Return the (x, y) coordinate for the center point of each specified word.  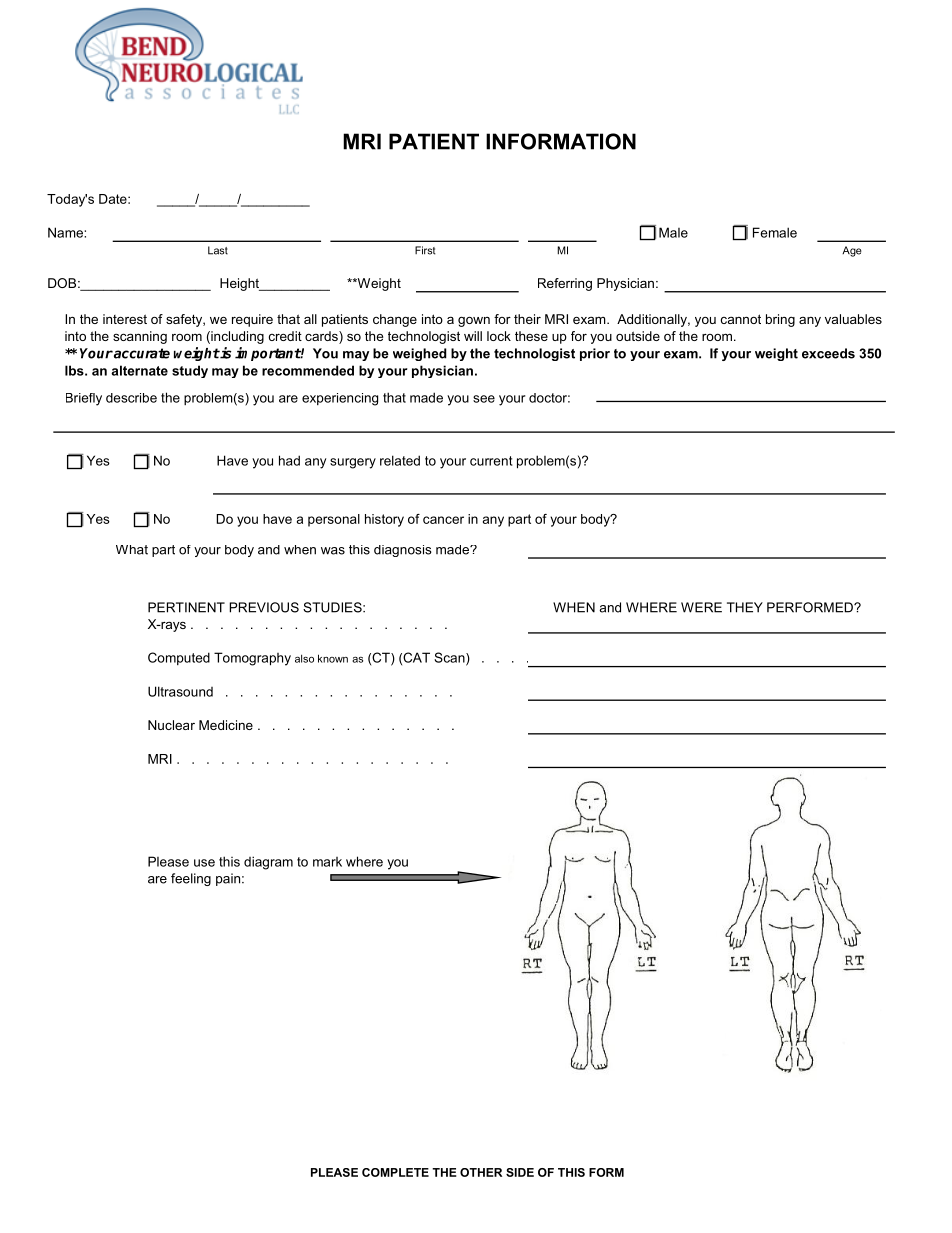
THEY (745, 607)
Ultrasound (180, 691)
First (425, 250)
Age (852, 251)
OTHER (481, 1172)
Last (218, 250)
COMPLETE (395, 1172)
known (333, 658)
